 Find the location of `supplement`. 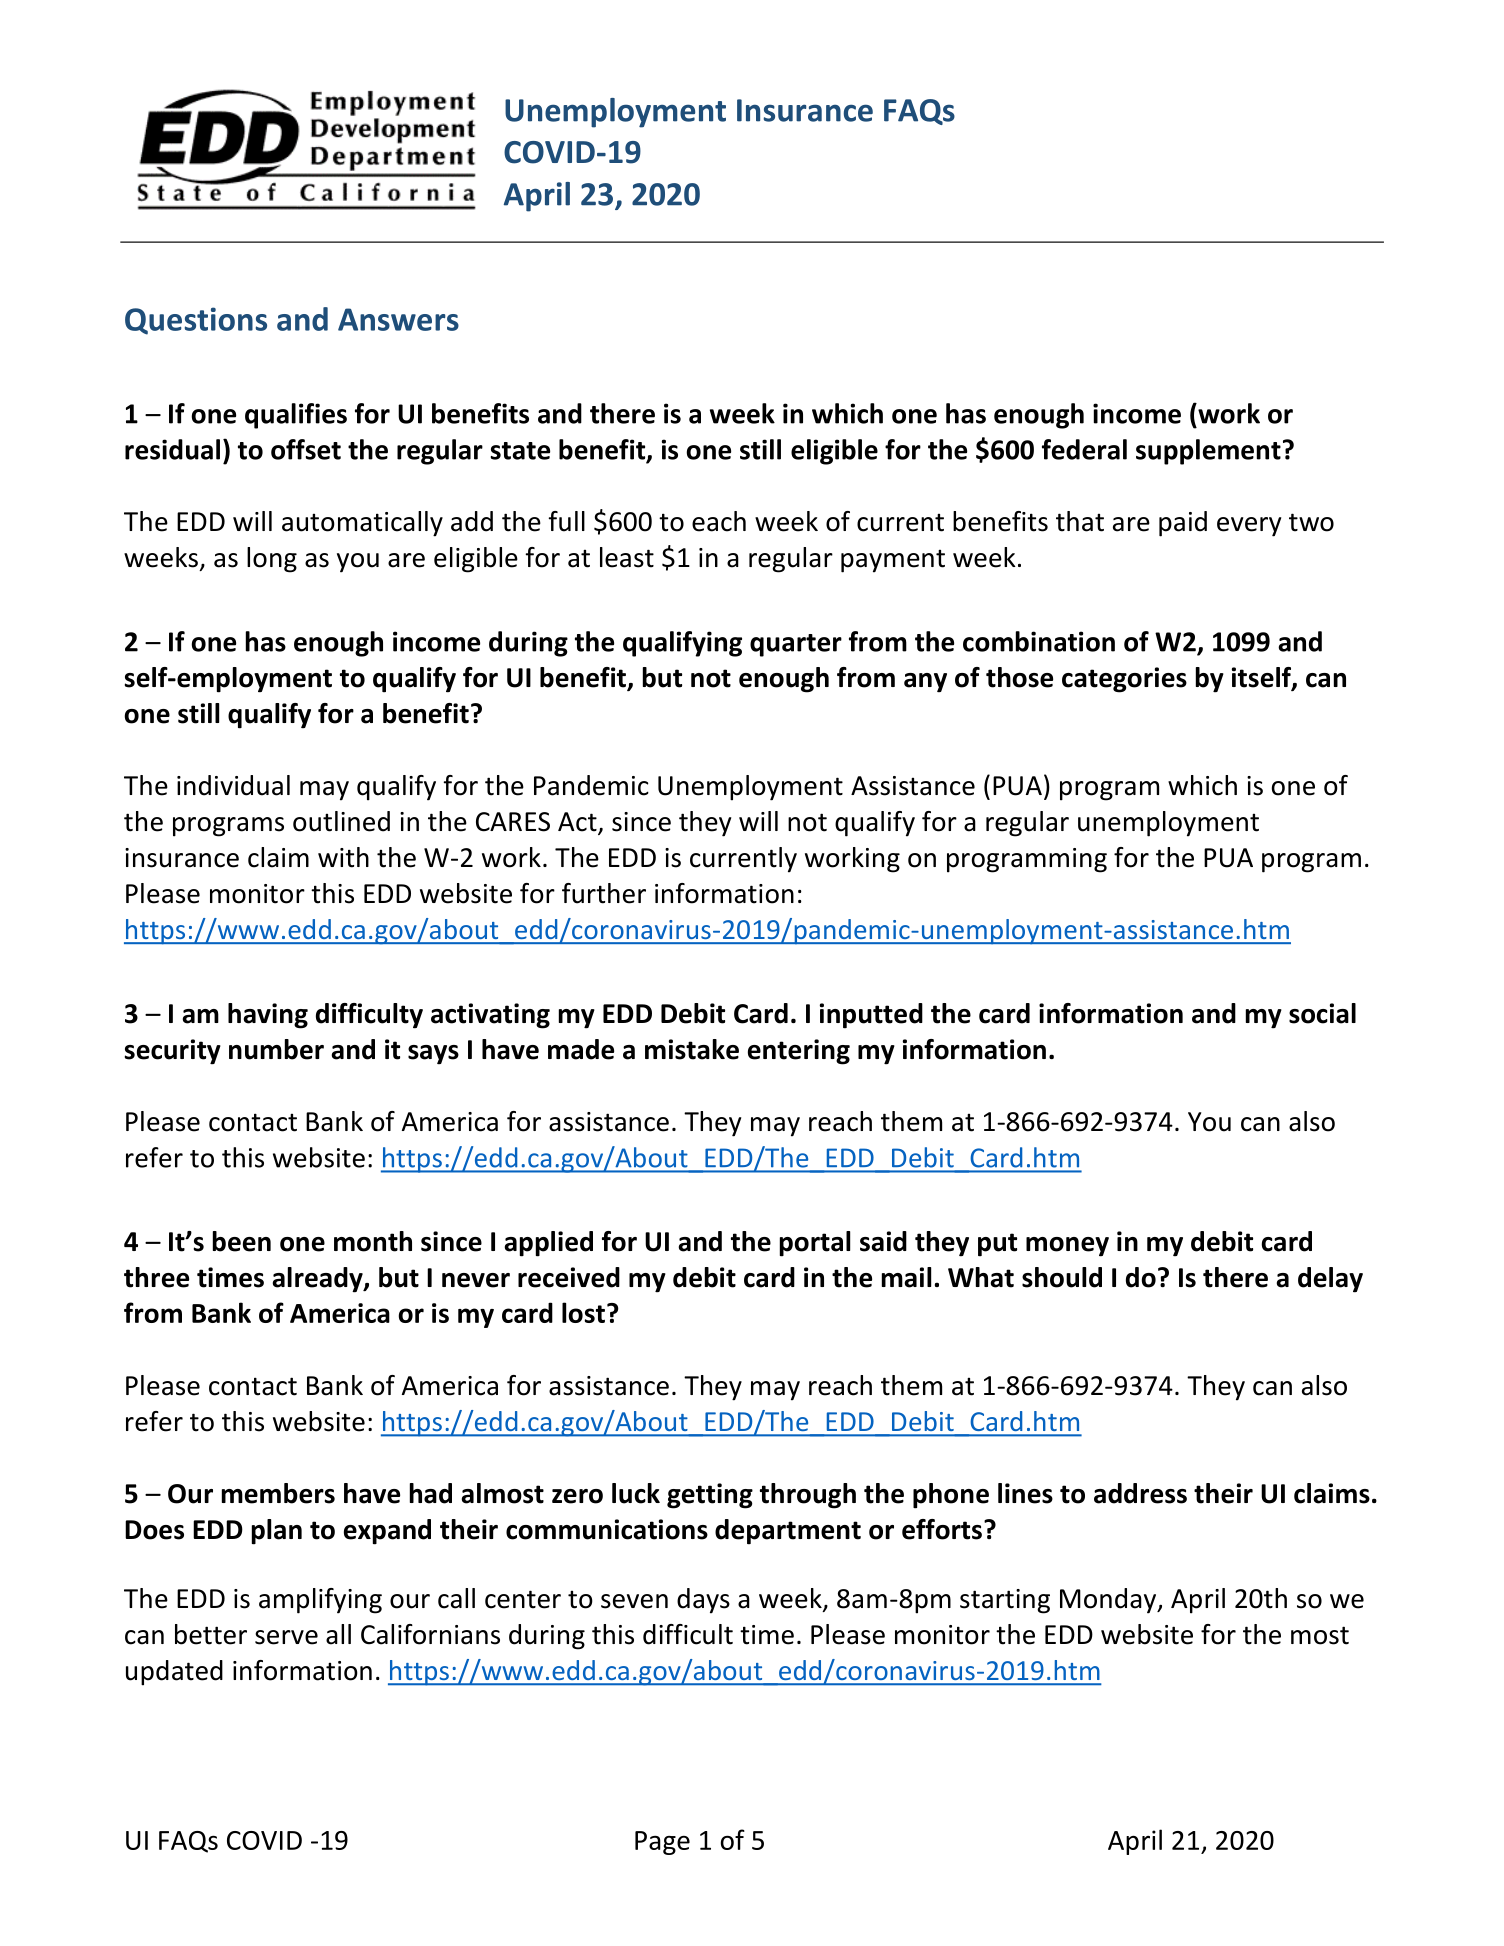

supplement is located at coordinates (1208, 452).
